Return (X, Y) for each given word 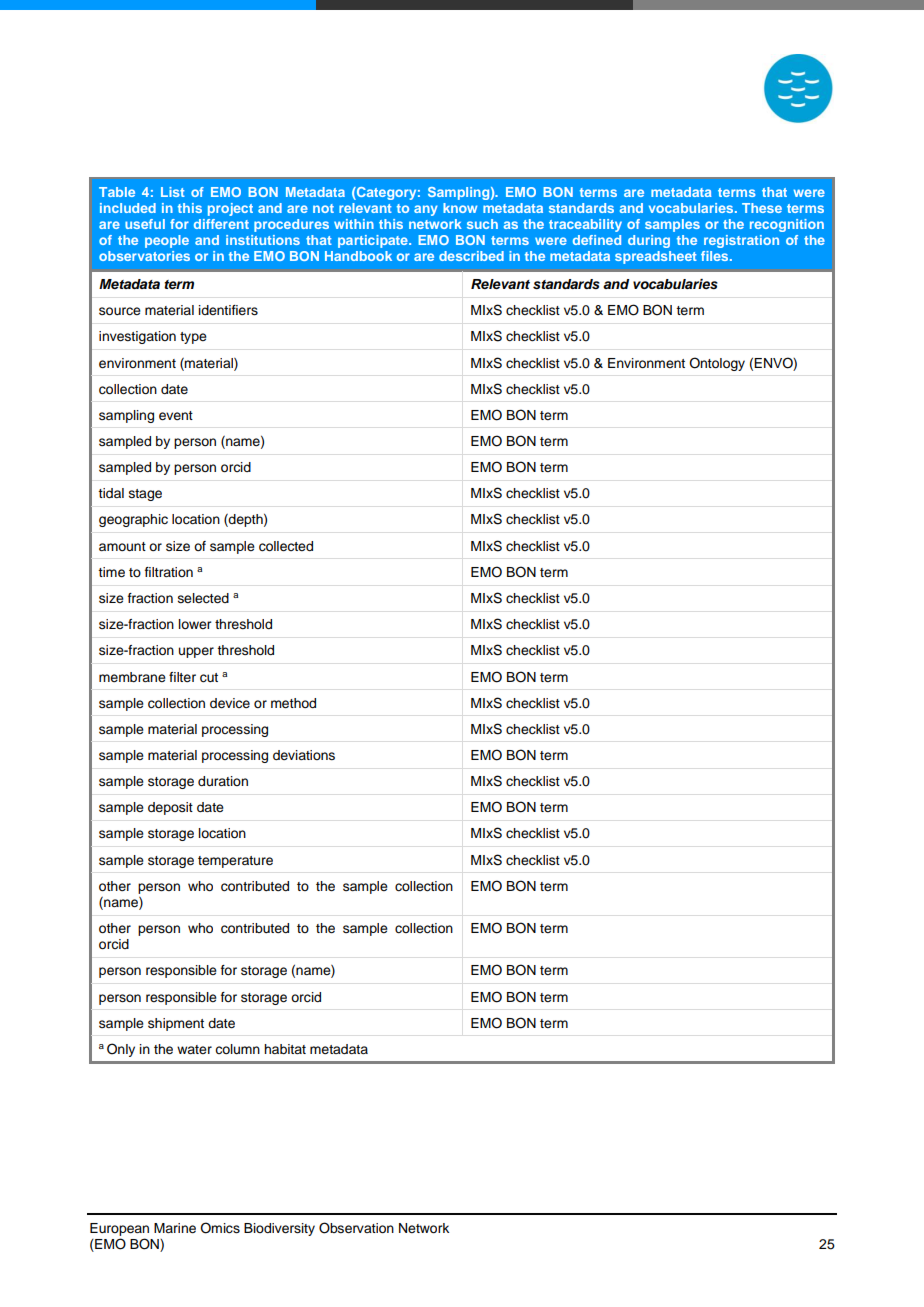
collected (286, 546)
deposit (170, 808)
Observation (356, 1228)
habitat (285, 1049)
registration (741, 241)
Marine (175, 1228)
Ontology (717, 364)
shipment (176, 1024)
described (471, 256)
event (176, 416)
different (221, 224)
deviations (304, 755)
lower (195, 624)
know (460, 208)
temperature (235, 862)
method (293, 703)
